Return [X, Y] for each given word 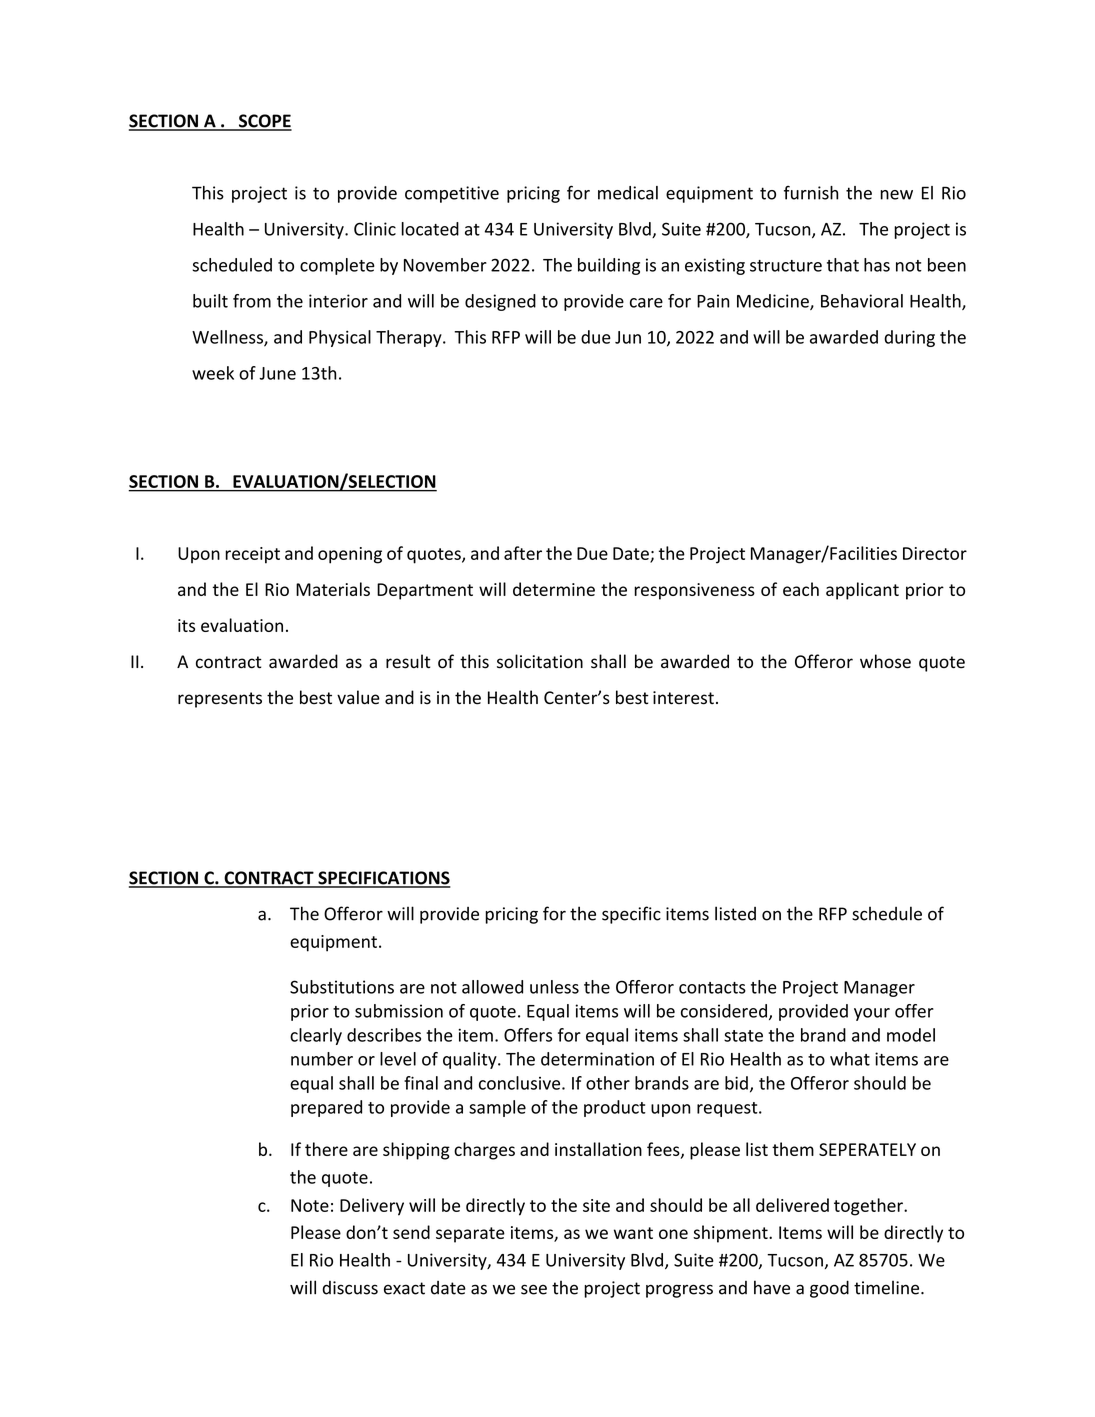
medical [628, 193]
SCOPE [264, 122]
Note [310, 1205]
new [896, 195]
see [534, 1289]
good [829, 1289]
